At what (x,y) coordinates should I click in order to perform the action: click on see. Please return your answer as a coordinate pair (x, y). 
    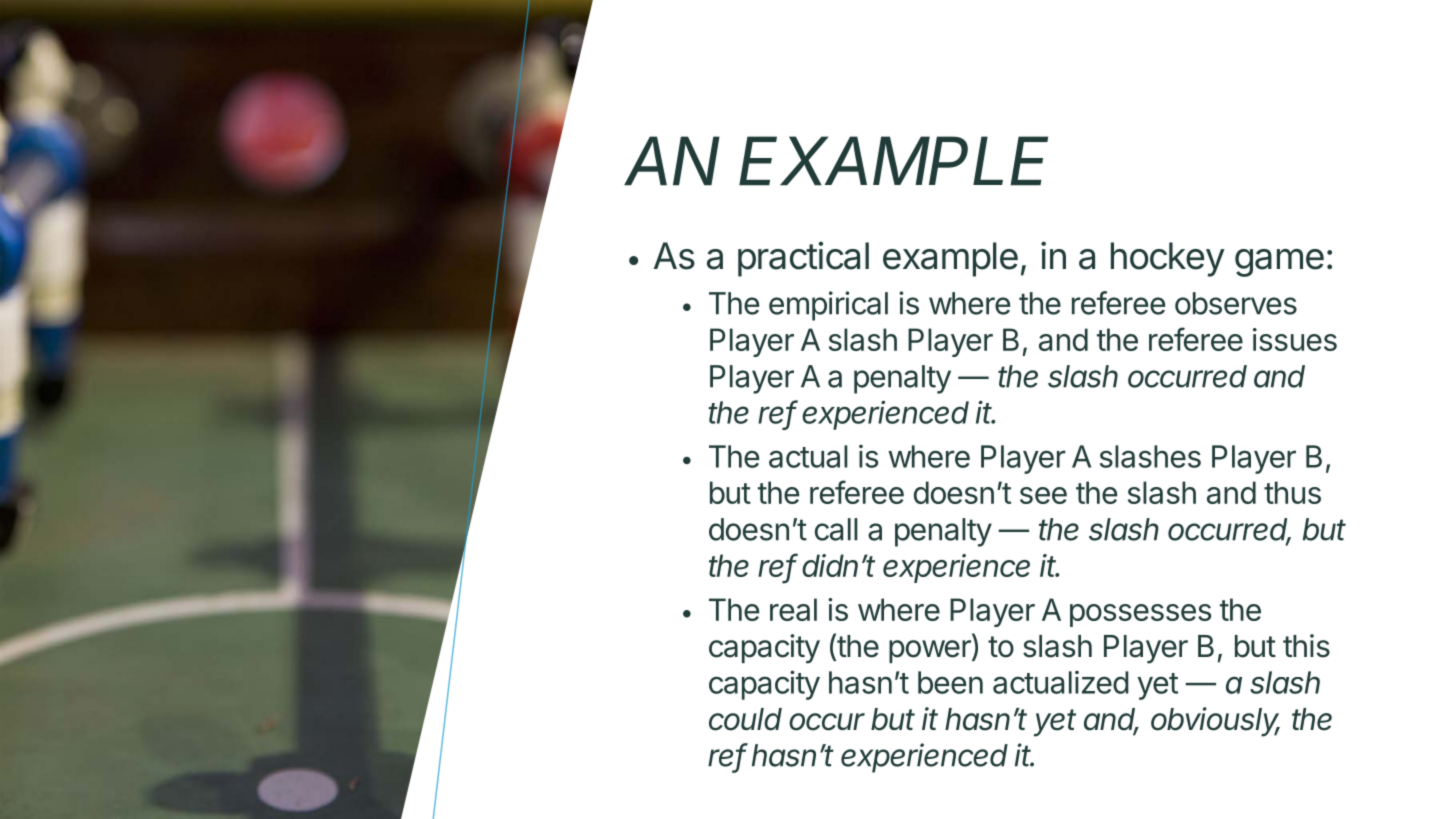
    Looking at the image, I should click on (1043, 495).
